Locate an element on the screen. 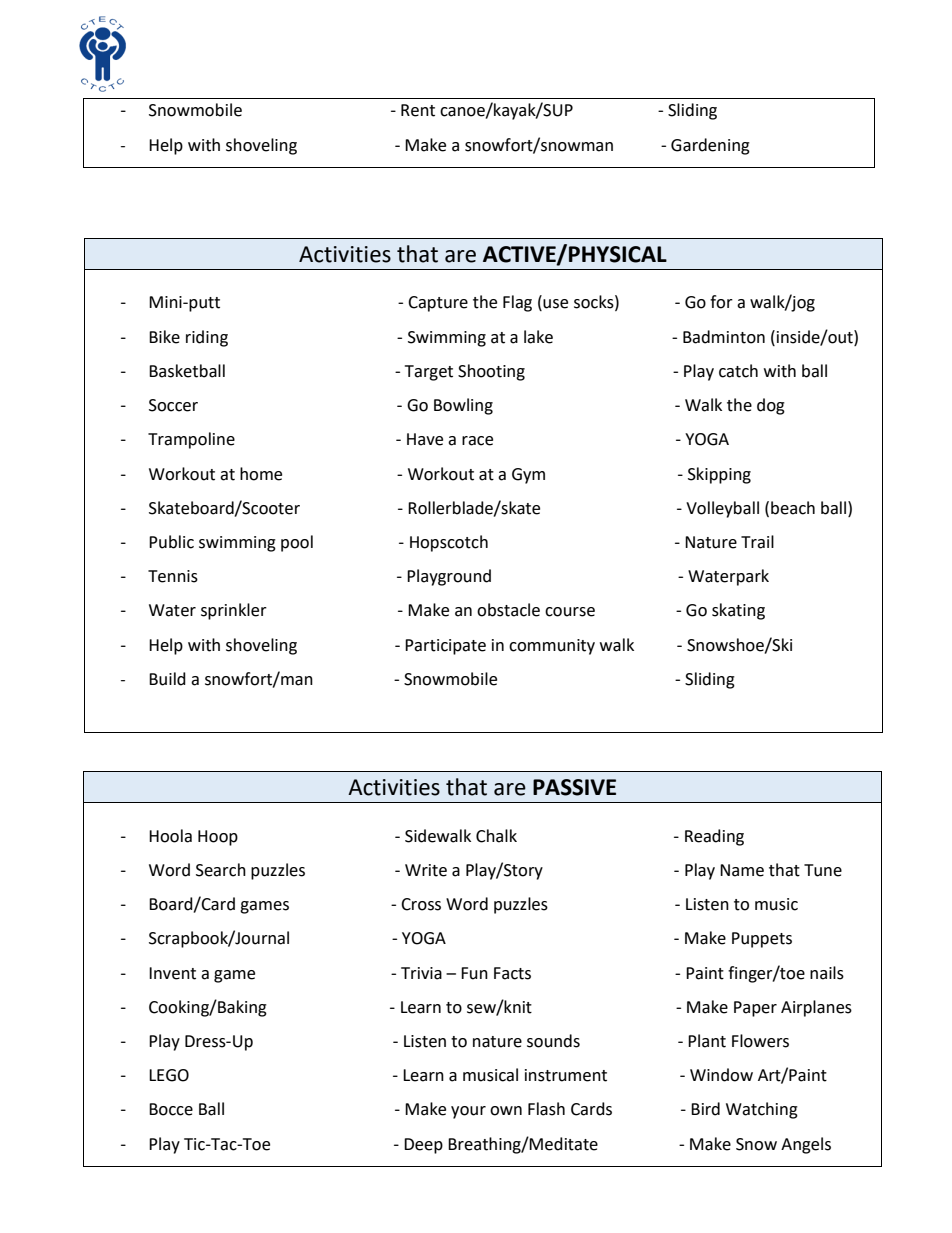  home is located at coordinates (261, 474).
